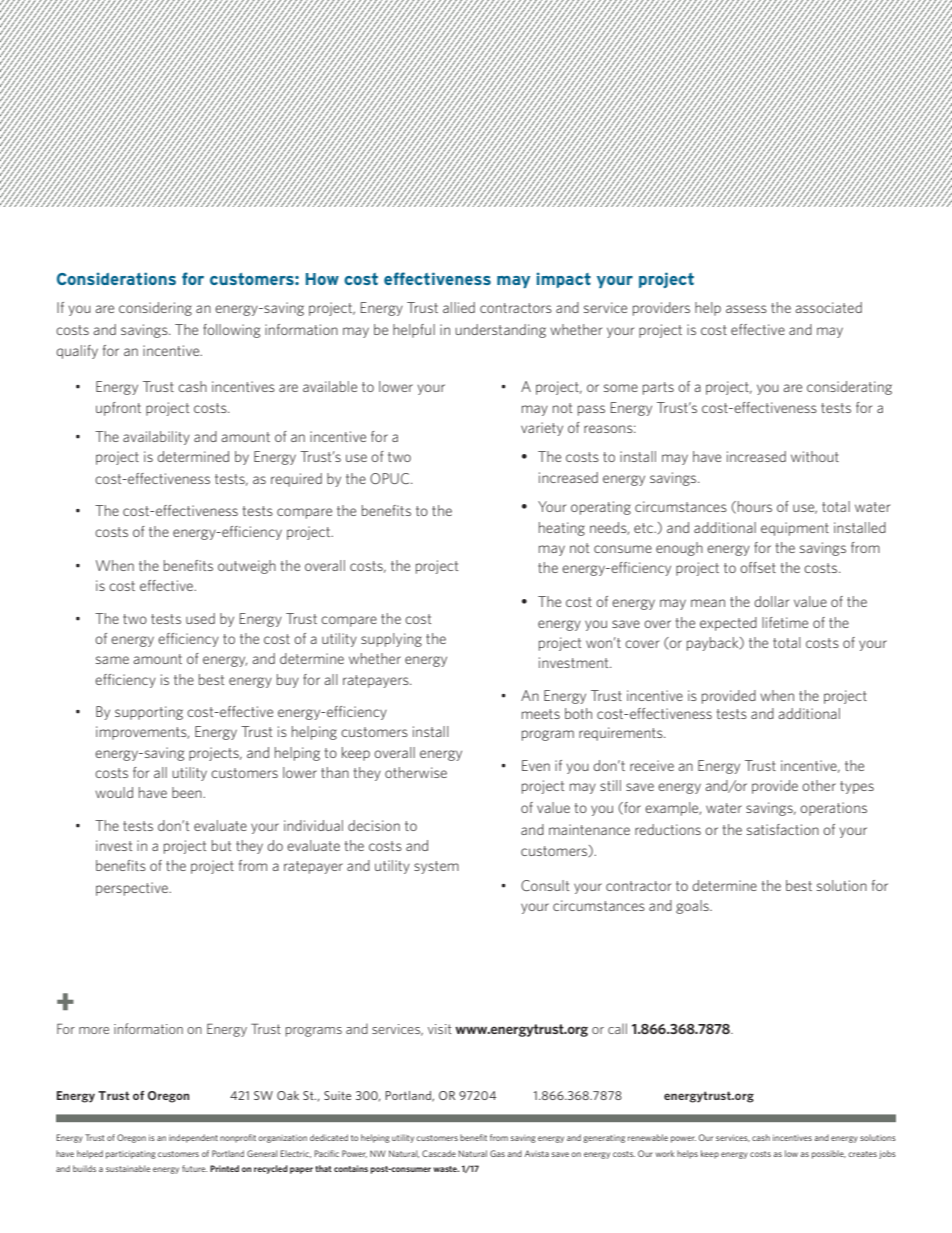 The height and width of the screenshot is (1233, 952). What do you see at coordinates (459, 307) in the screenshot?
I see `allied` at bounding box center [459, 307].
